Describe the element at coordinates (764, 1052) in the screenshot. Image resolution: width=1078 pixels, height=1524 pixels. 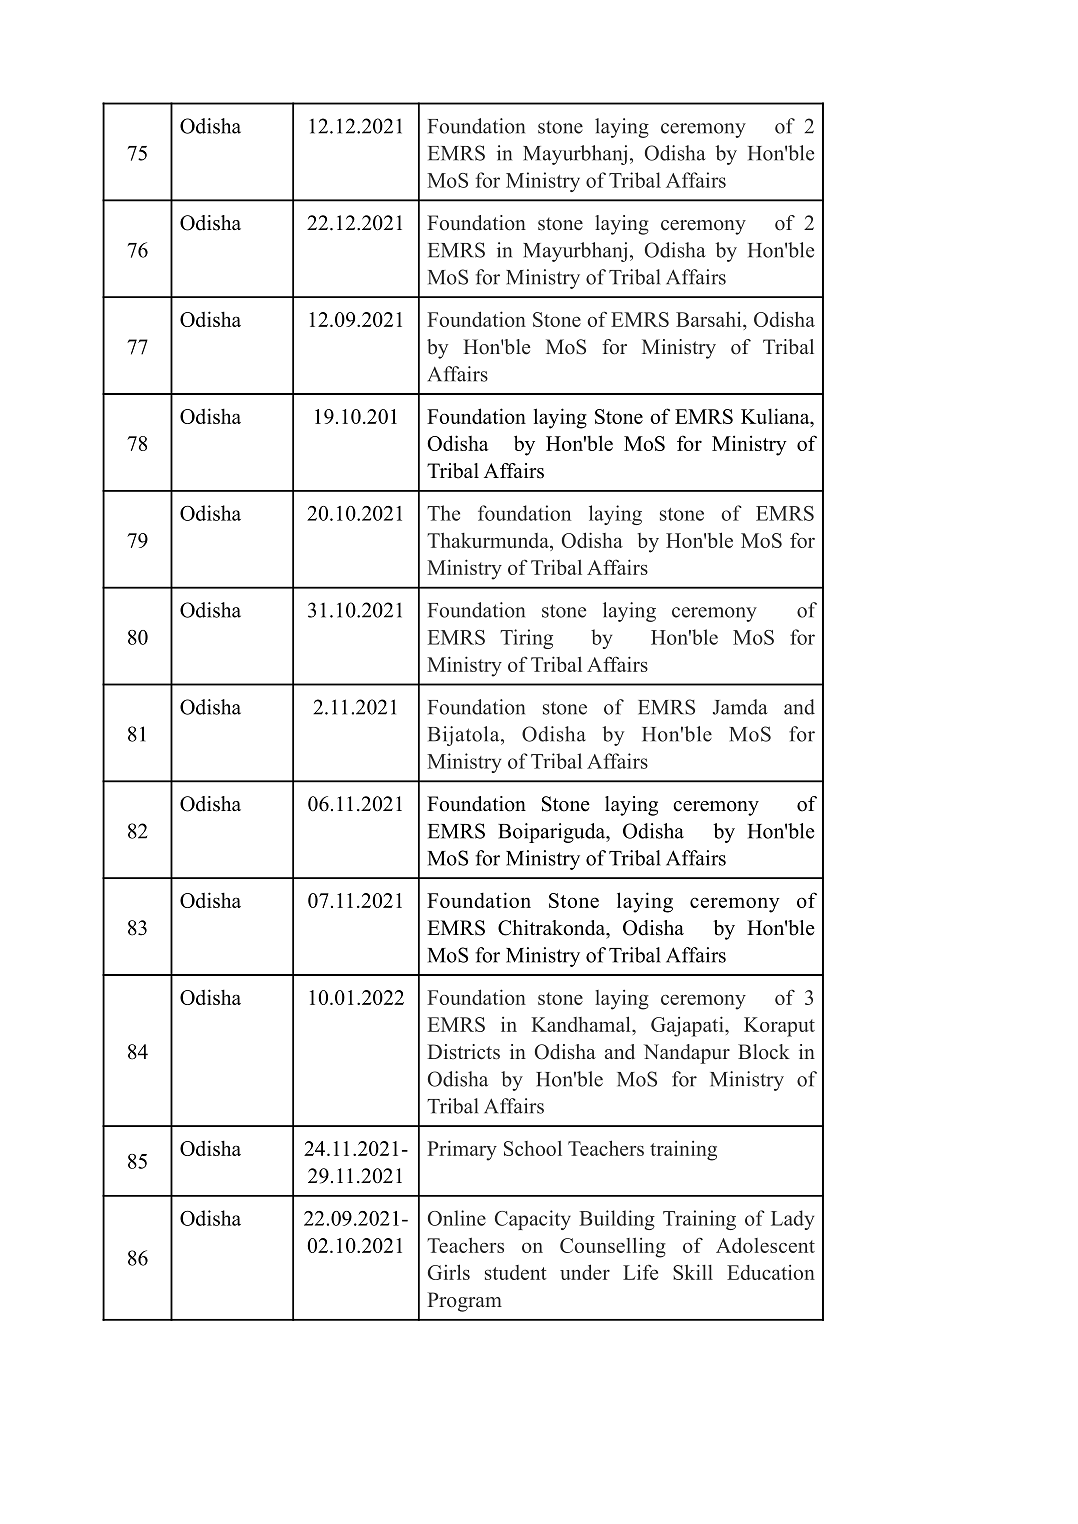
I see `Block` at that location.
